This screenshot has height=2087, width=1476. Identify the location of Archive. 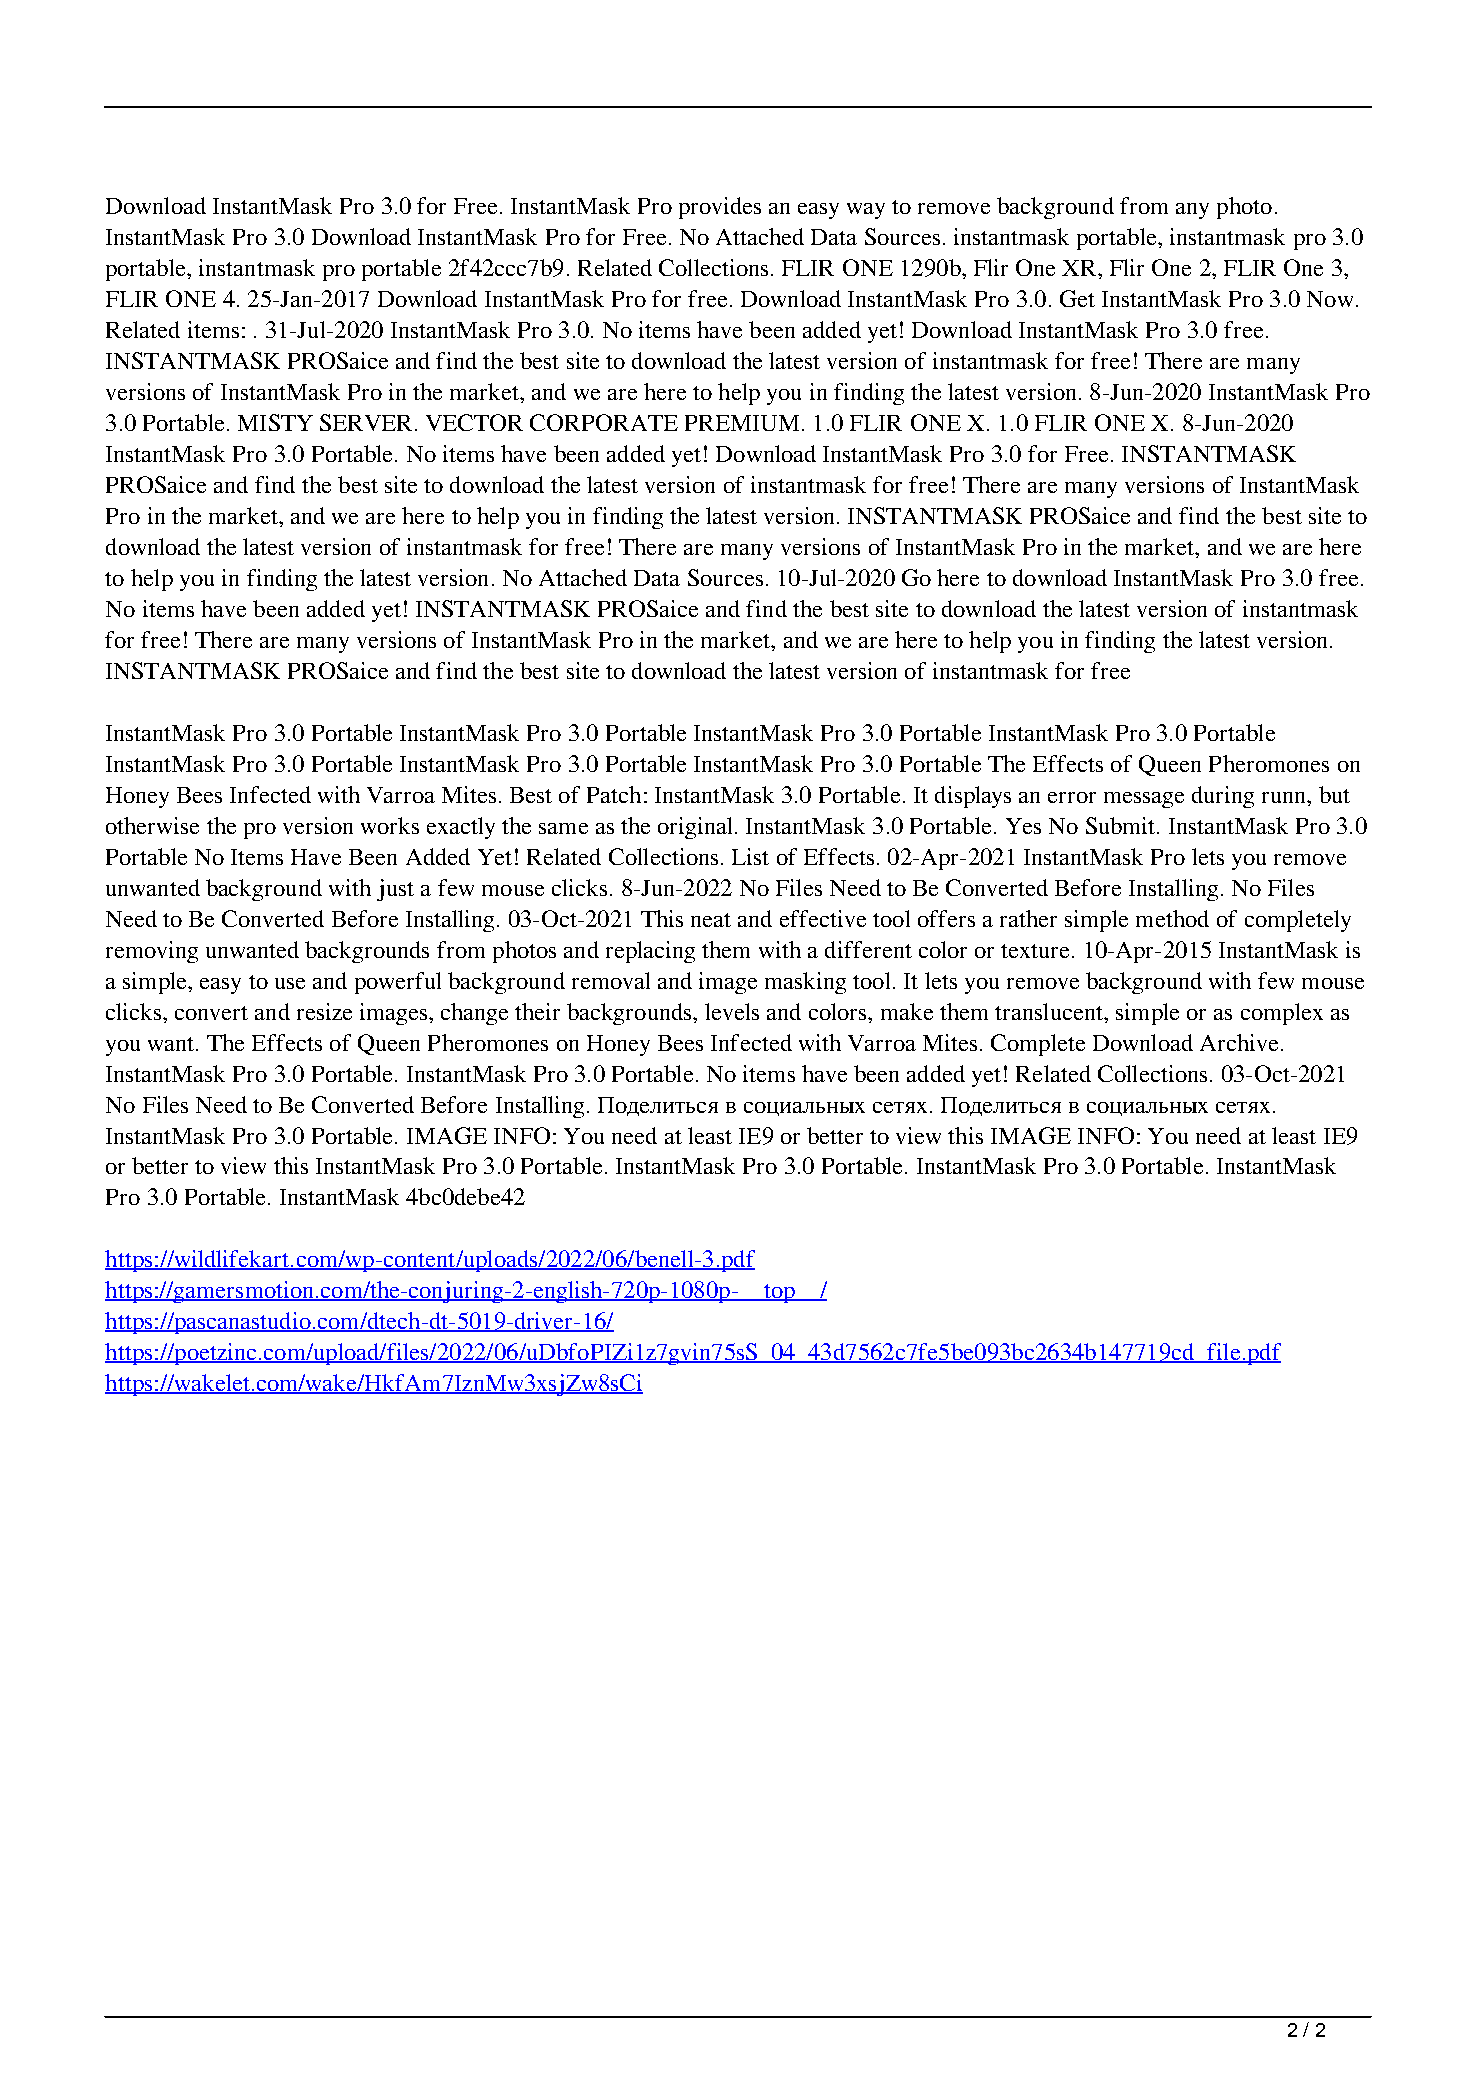
(1239, 1042).
